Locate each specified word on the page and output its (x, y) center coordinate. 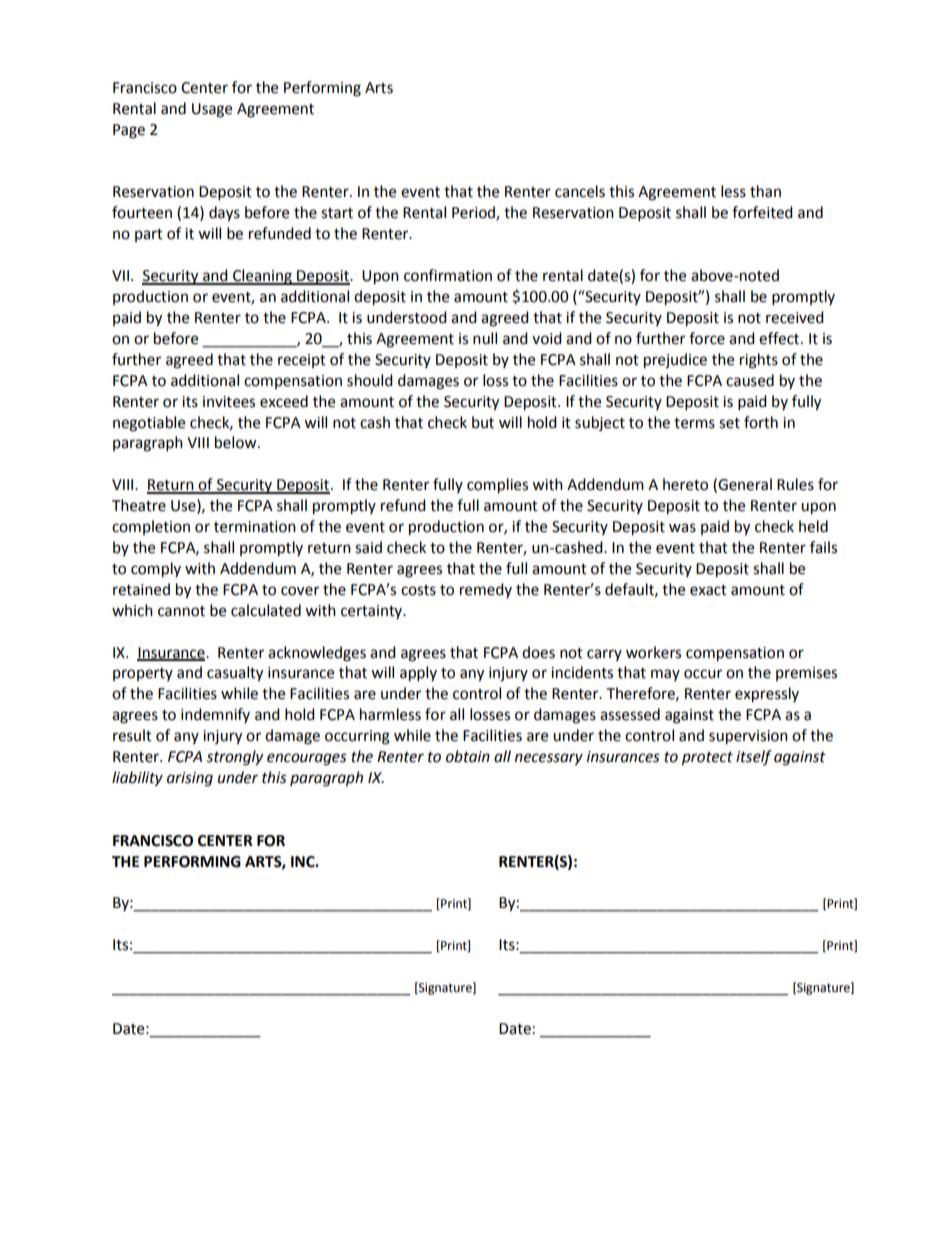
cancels (580, 191)
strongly (235, 758)
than (765, 191)
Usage (212, 110)
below (237, 442)
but (483, 422)
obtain (468, 756)
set (729, 423)
